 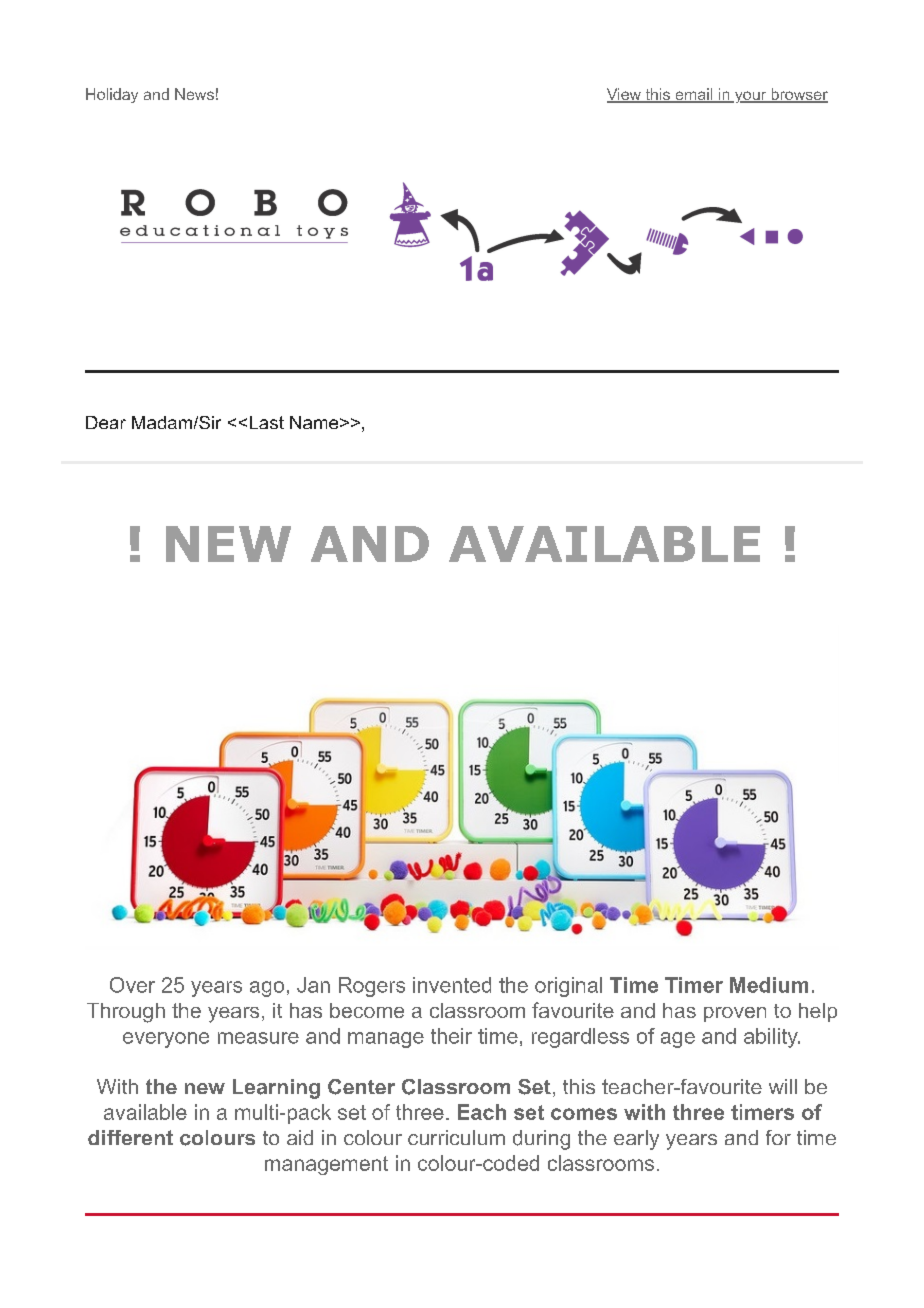 What do you see at coordinates (267, 989) in the image?
I see `ago` at bounding box center [267, 989].
